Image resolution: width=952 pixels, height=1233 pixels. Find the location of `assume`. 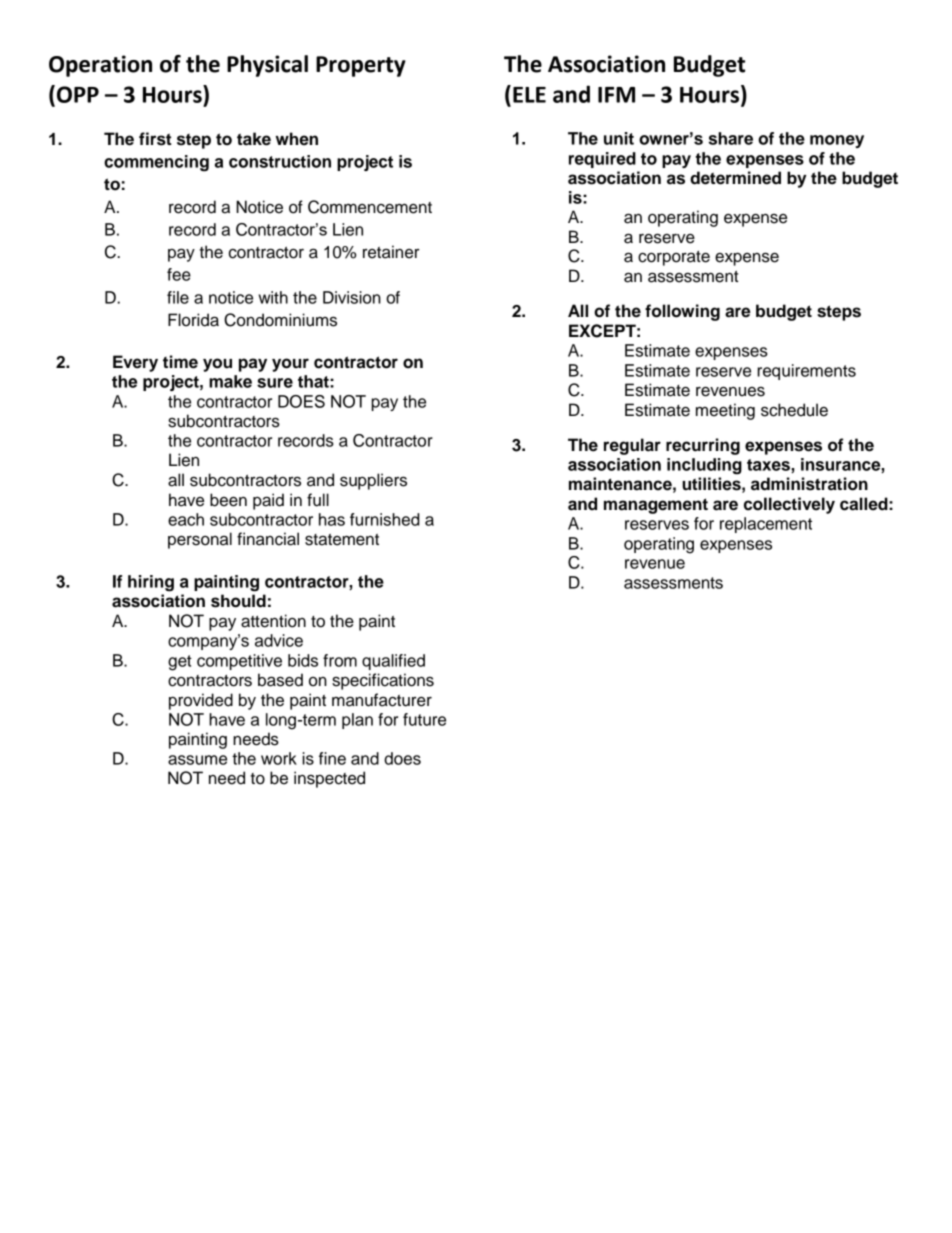

assume is located at coordinates (197, 760).
